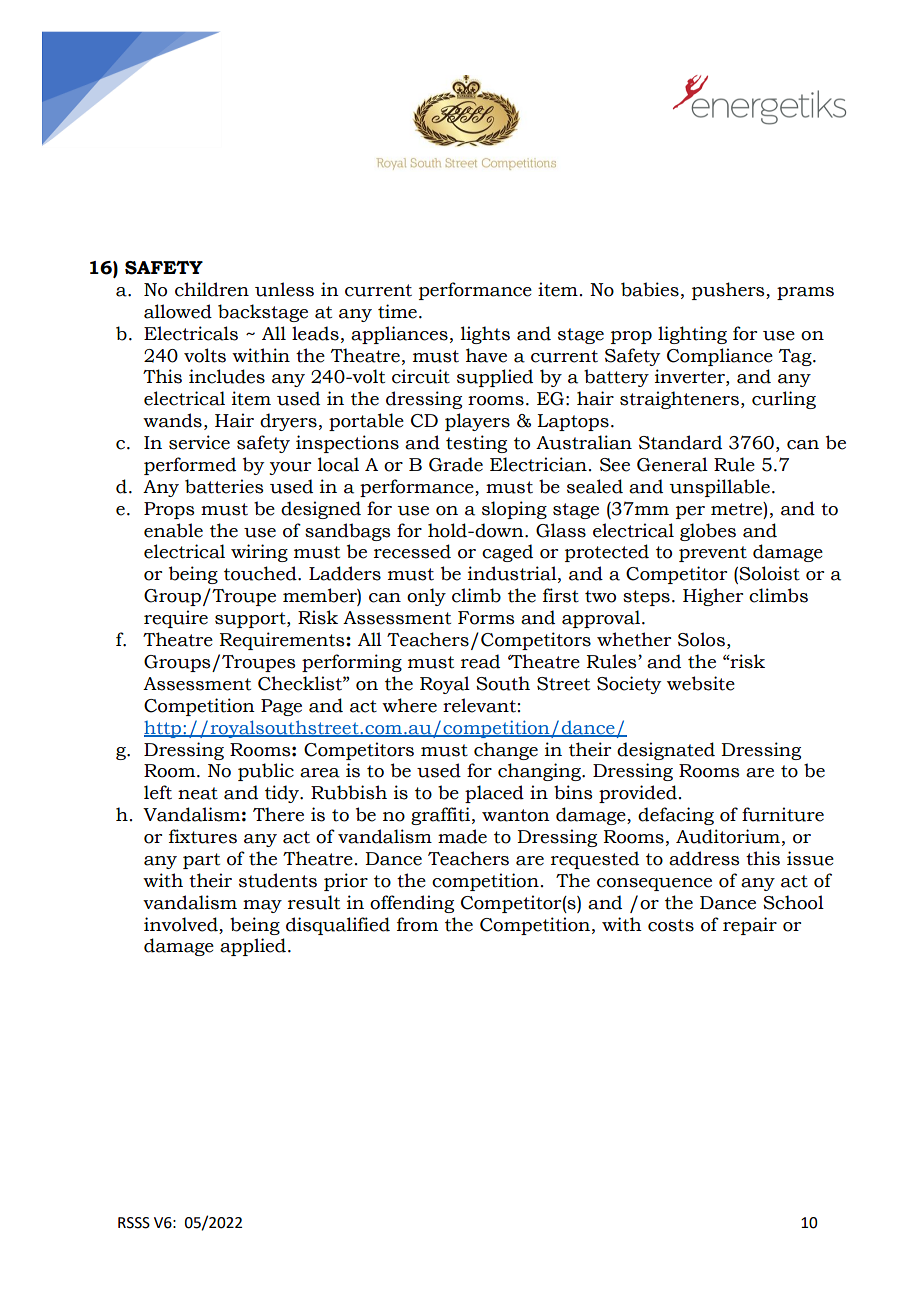  Describe the element at coordinates (281, 707) in the screenshot. I see `Page` at that location.
